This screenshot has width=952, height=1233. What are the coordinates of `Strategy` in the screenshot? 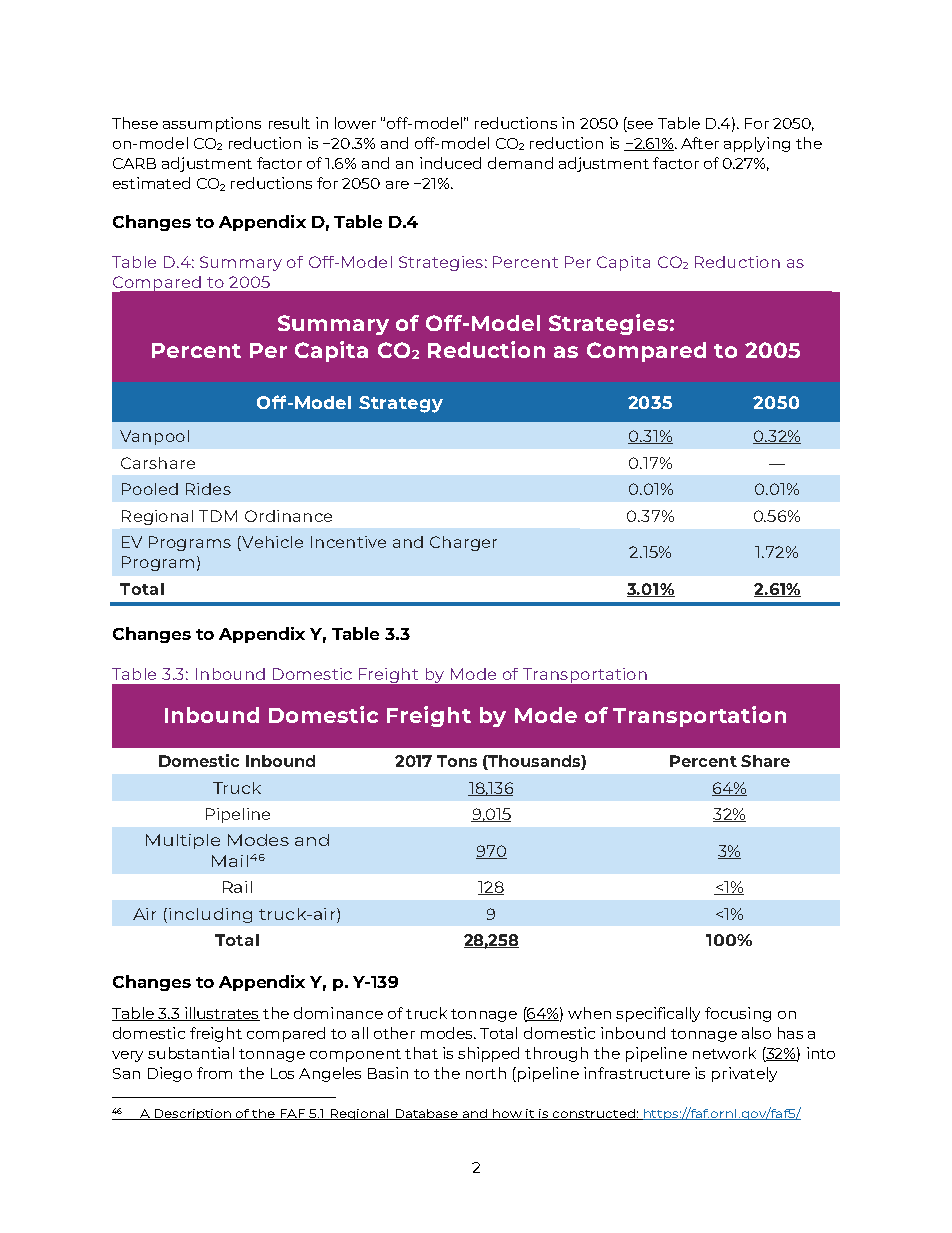 It's located at (401, 404).
